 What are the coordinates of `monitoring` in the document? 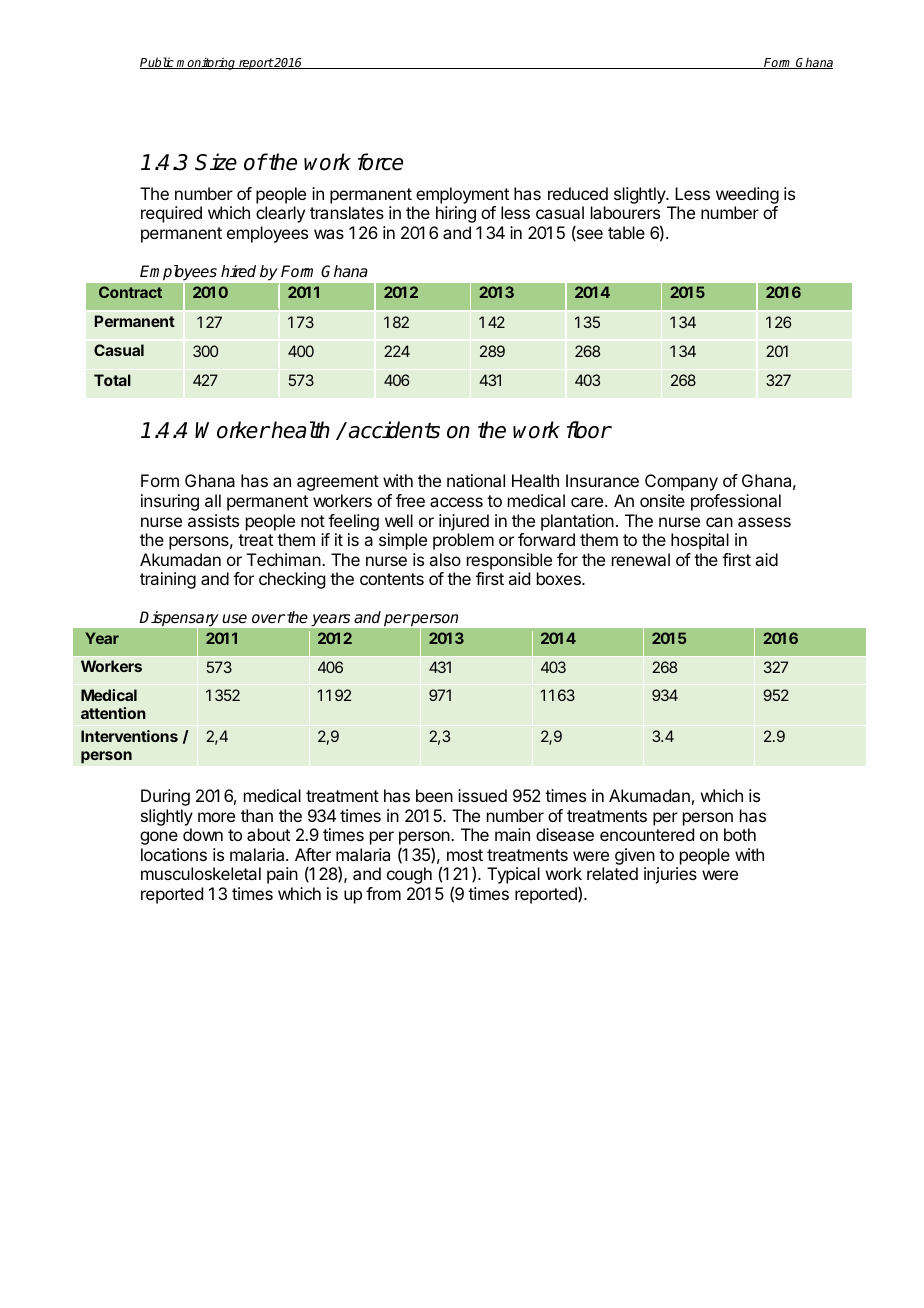 It's located at (206, 63).
